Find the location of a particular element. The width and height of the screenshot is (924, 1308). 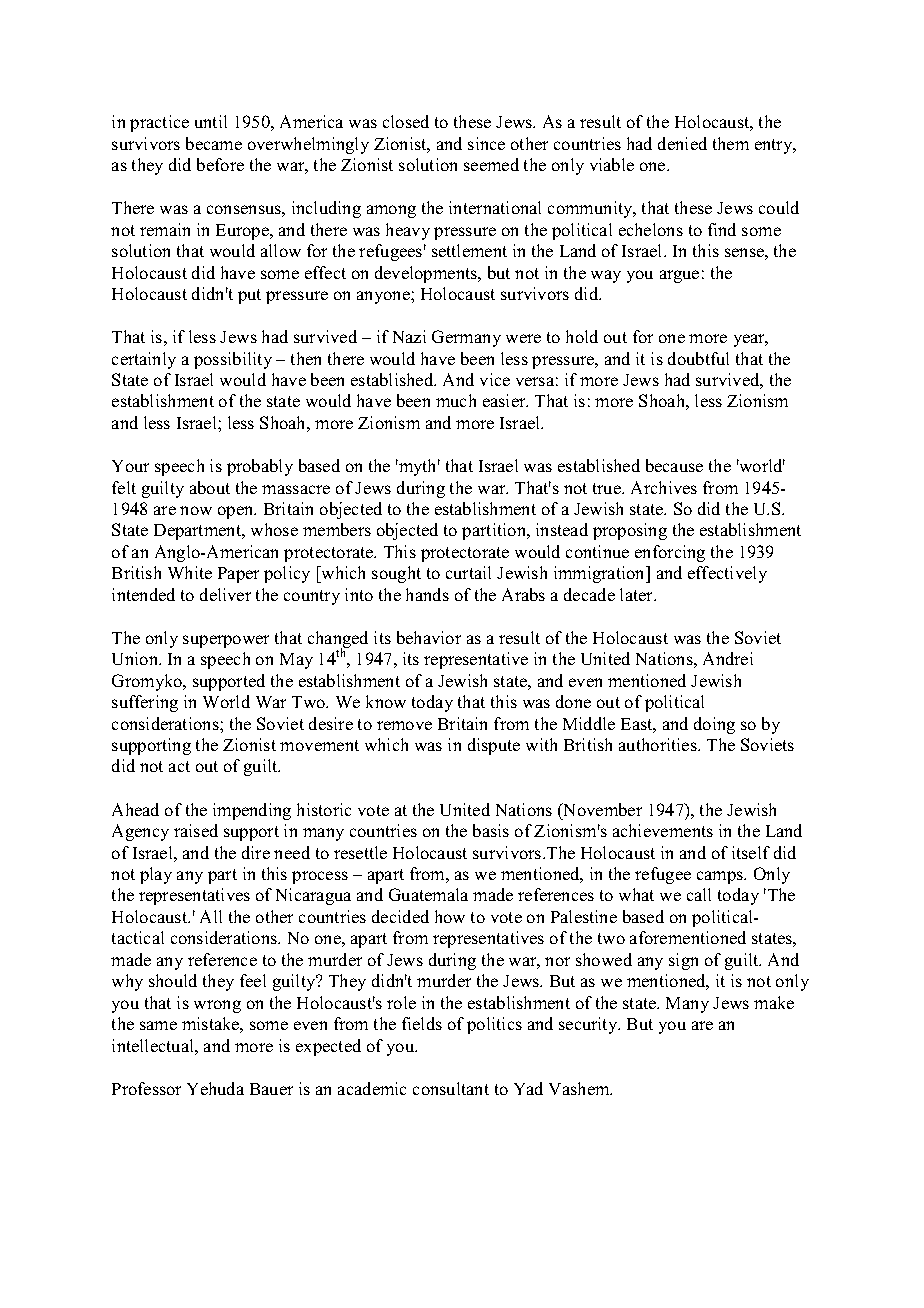

possibility is located at coordinates (233, 360).
